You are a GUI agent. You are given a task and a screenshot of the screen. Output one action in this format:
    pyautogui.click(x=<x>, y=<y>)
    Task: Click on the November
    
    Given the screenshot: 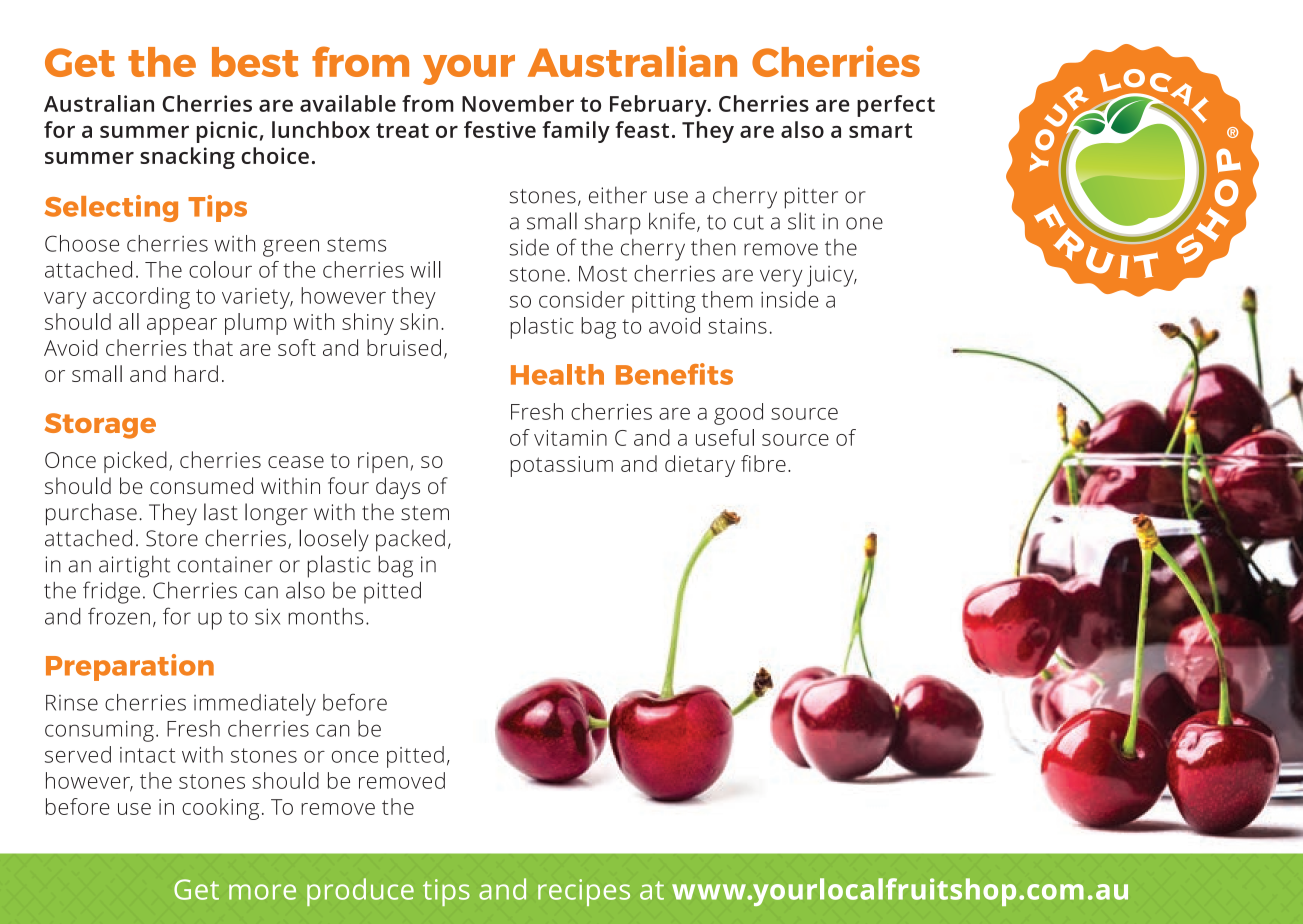 What is the action you would take?
    pyautogui.click(x=518, y=103)
